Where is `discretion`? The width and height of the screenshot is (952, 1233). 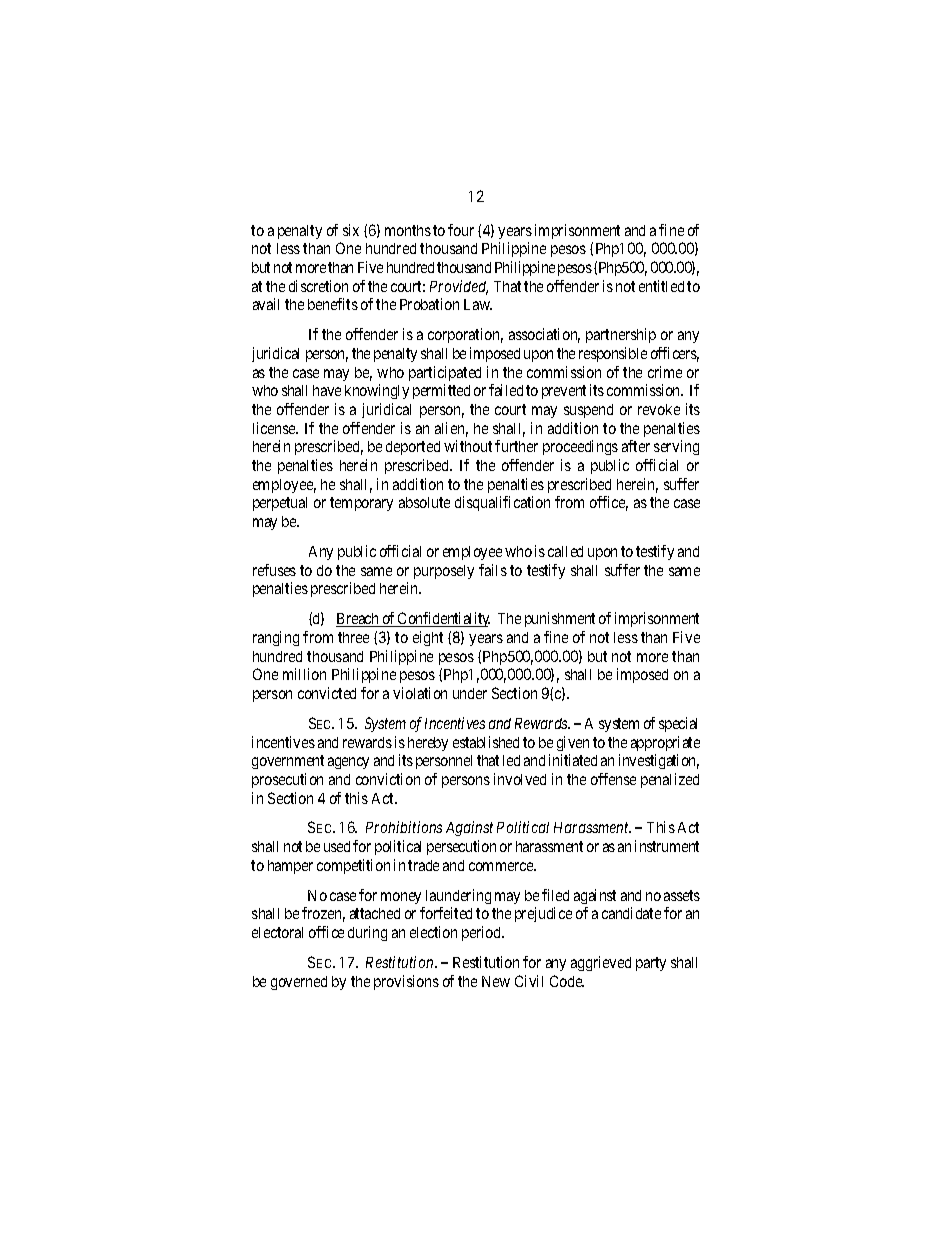 discretion is located at coordinates (318, 286).
